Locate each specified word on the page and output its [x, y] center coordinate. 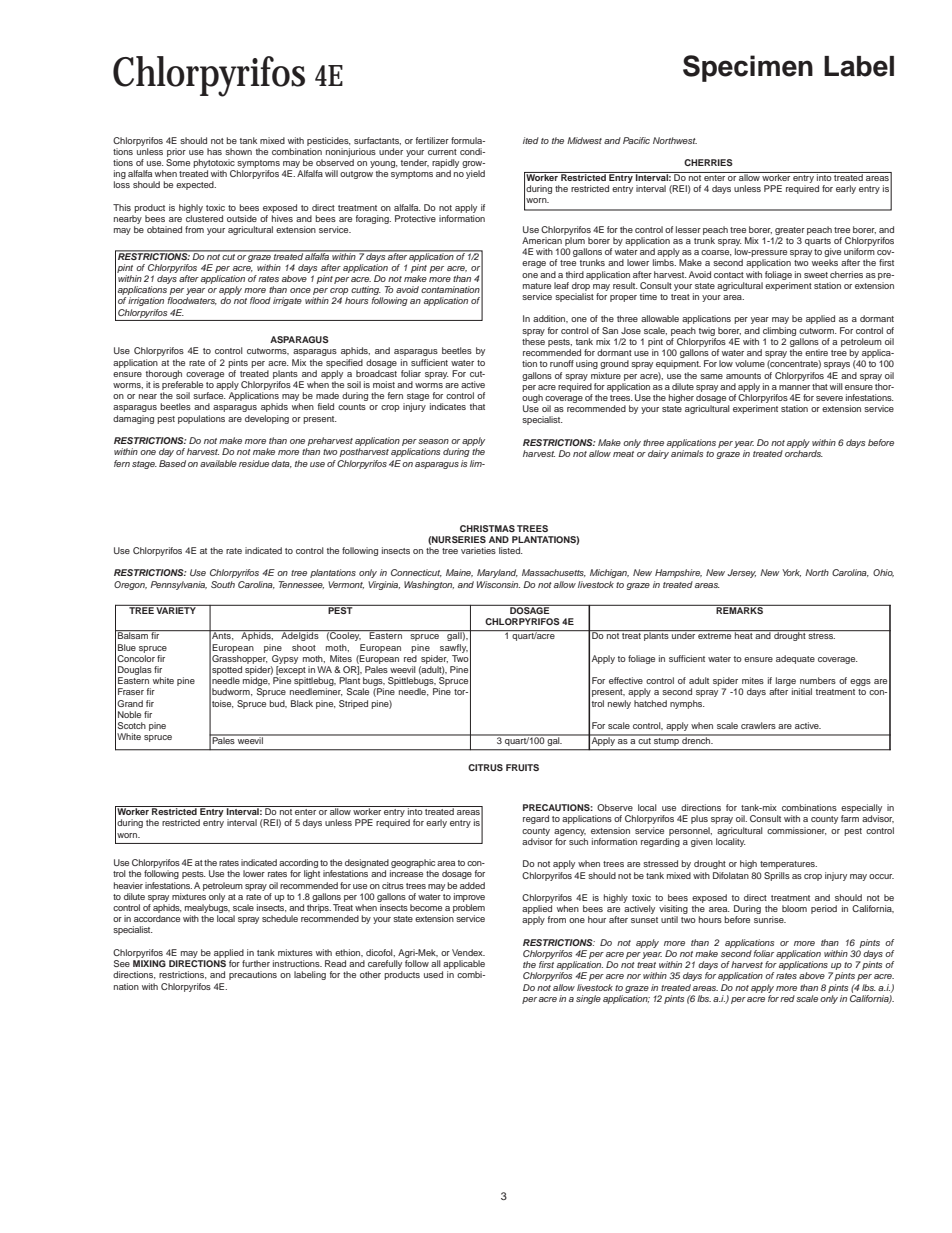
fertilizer [432, 140]
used [433, 974]
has [214, 151]
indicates [448, 406]
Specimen [748, 68]
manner [794, 387]
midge [256, 683]
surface [209, 395]
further [256, 963]
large [785, 683]
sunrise [770, 919]
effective [626, 680]
